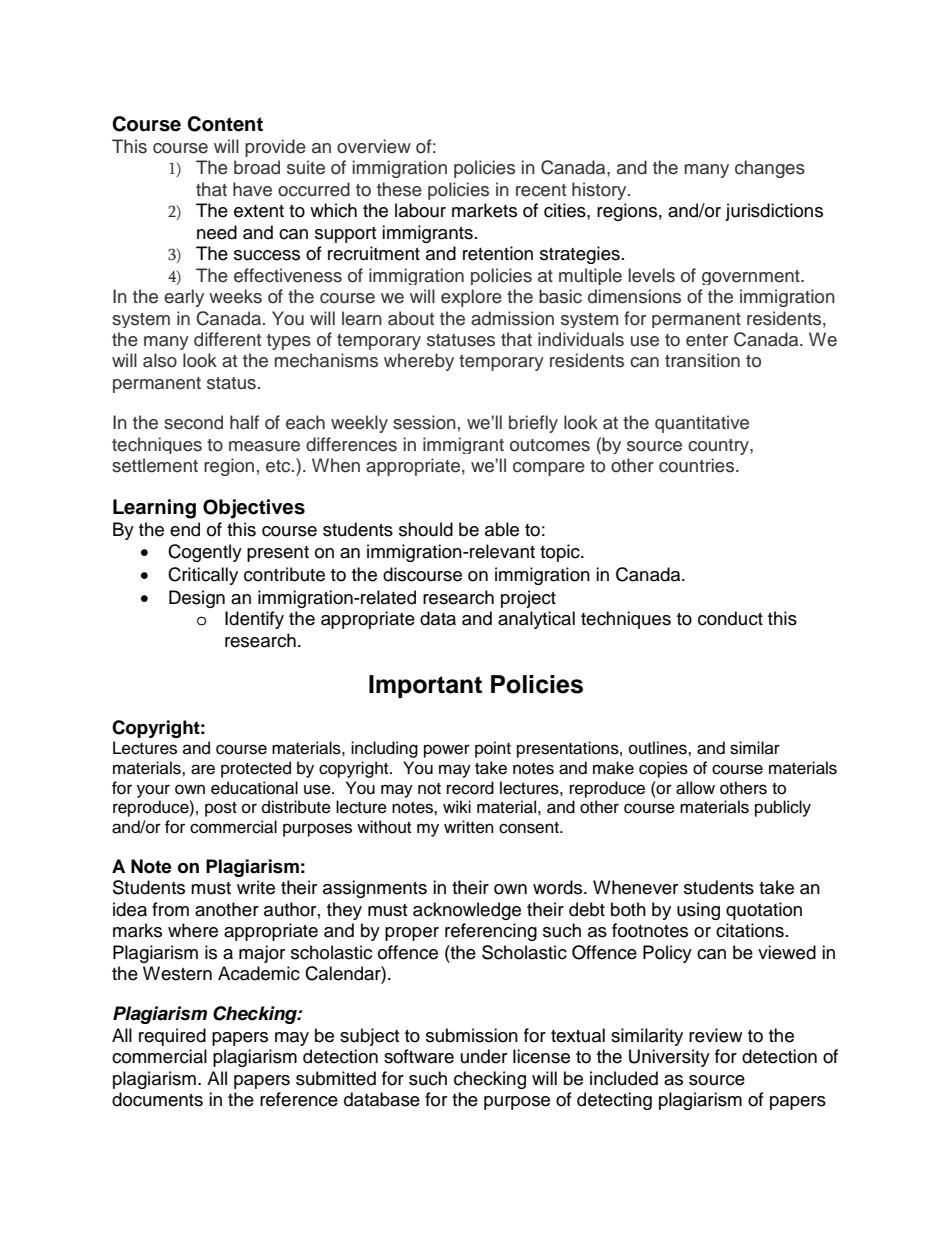  Describe the element at coordinates (528, 599) in the document. I see `project` at that location.
